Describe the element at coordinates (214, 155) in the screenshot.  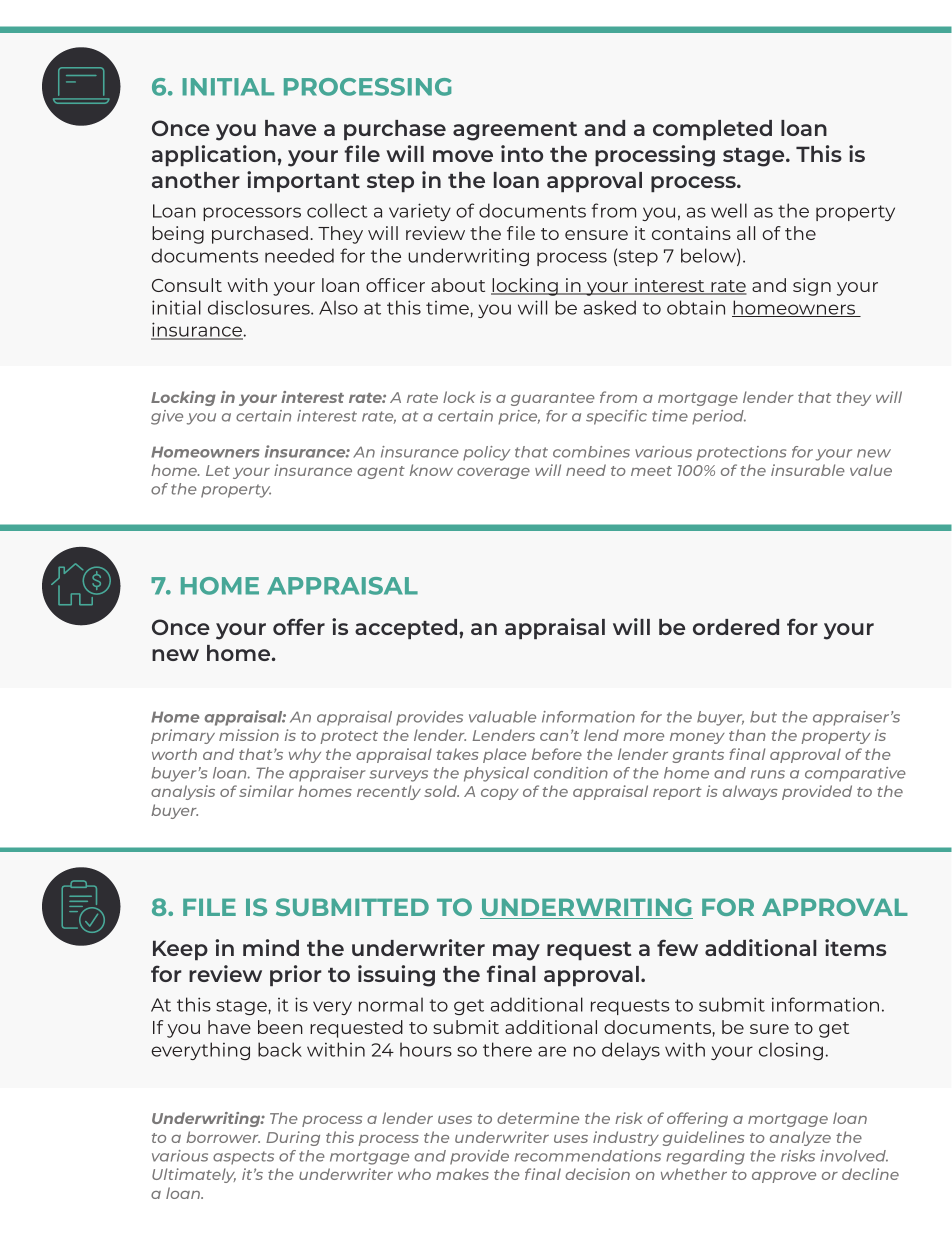
I see `application` at that location.
